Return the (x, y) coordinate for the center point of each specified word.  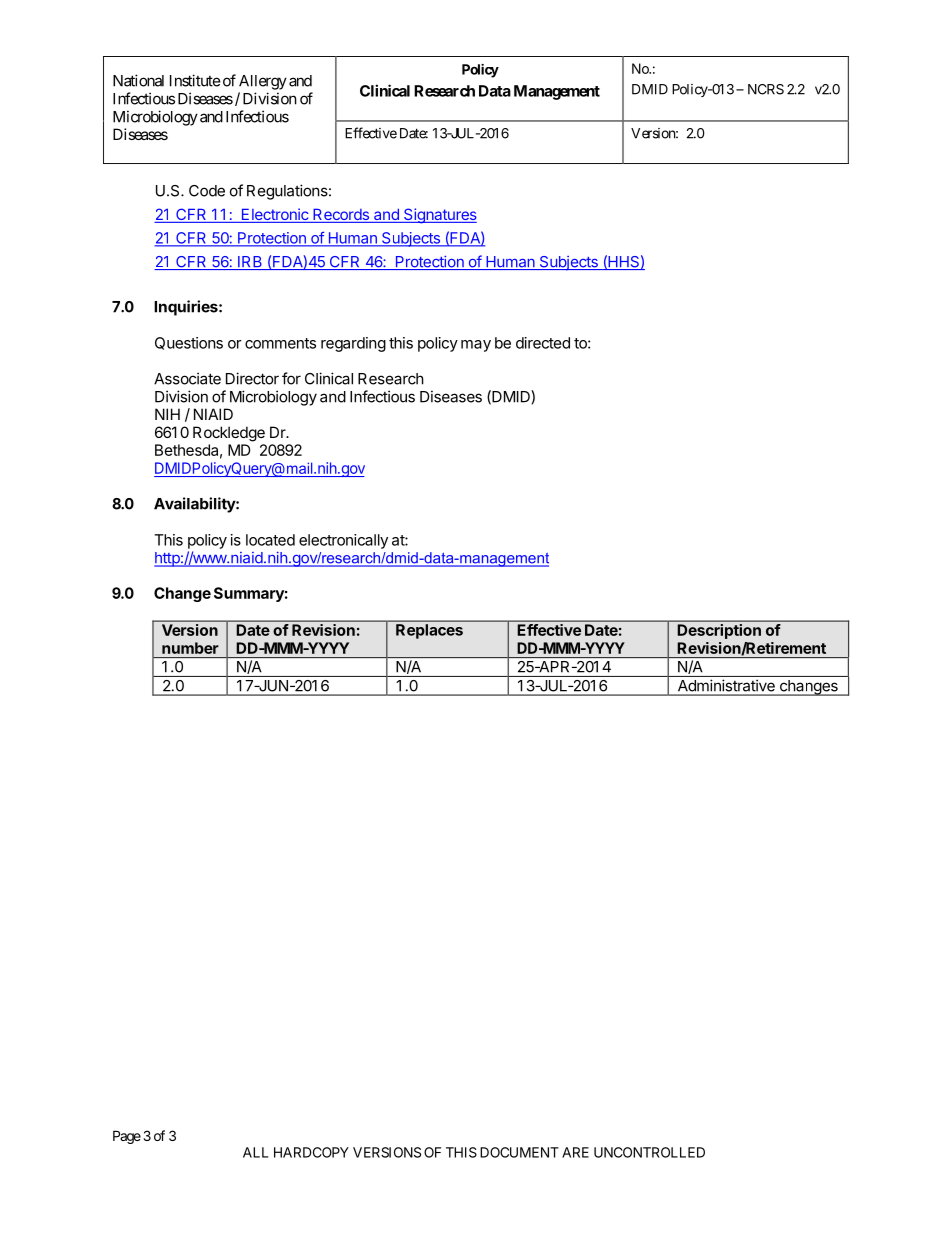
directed (543, 343)
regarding (353, 344)
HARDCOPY (311, 1152)
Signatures (439, 216)
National (138, 80)
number (190, 648)
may (476, 346)
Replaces (429, 631)
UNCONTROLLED (649, 1152)
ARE (575, 1152)
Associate (187, 378)
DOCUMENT (519, 1152)
